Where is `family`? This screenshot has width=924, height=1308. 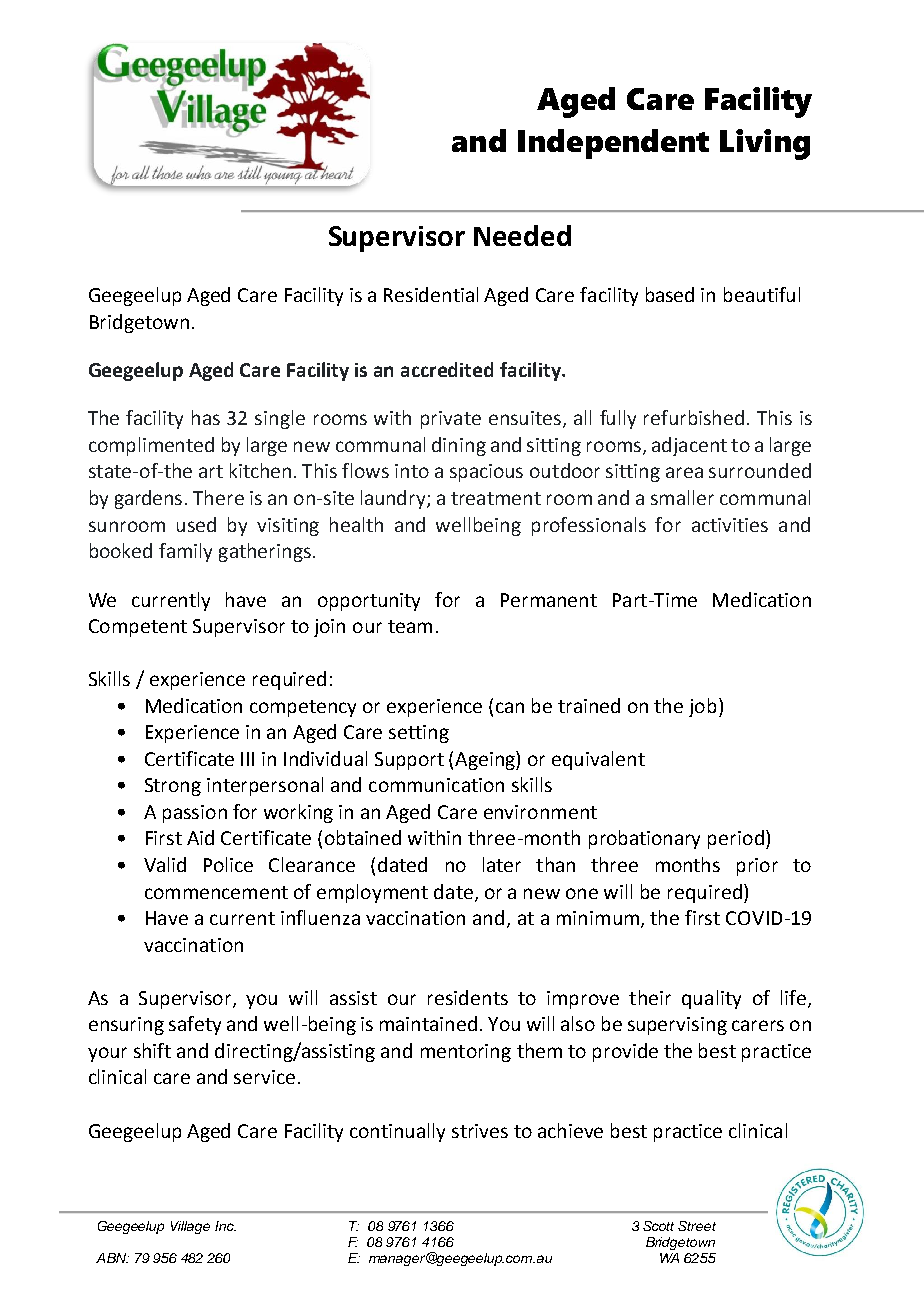
family is located at coordinates (185, 552).
